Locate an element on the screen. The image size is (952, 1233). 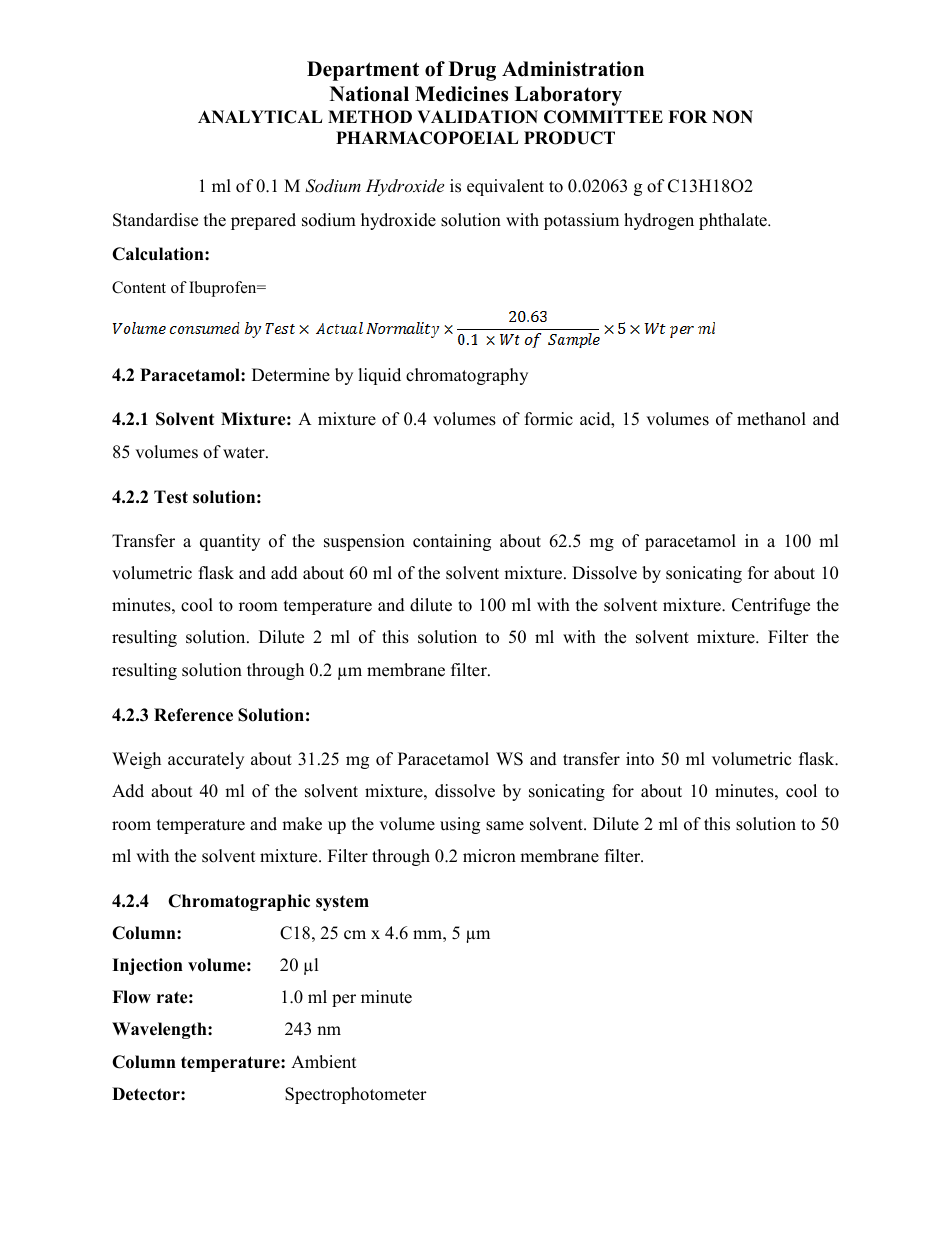
methanol is located at coordinates (771, 419).
